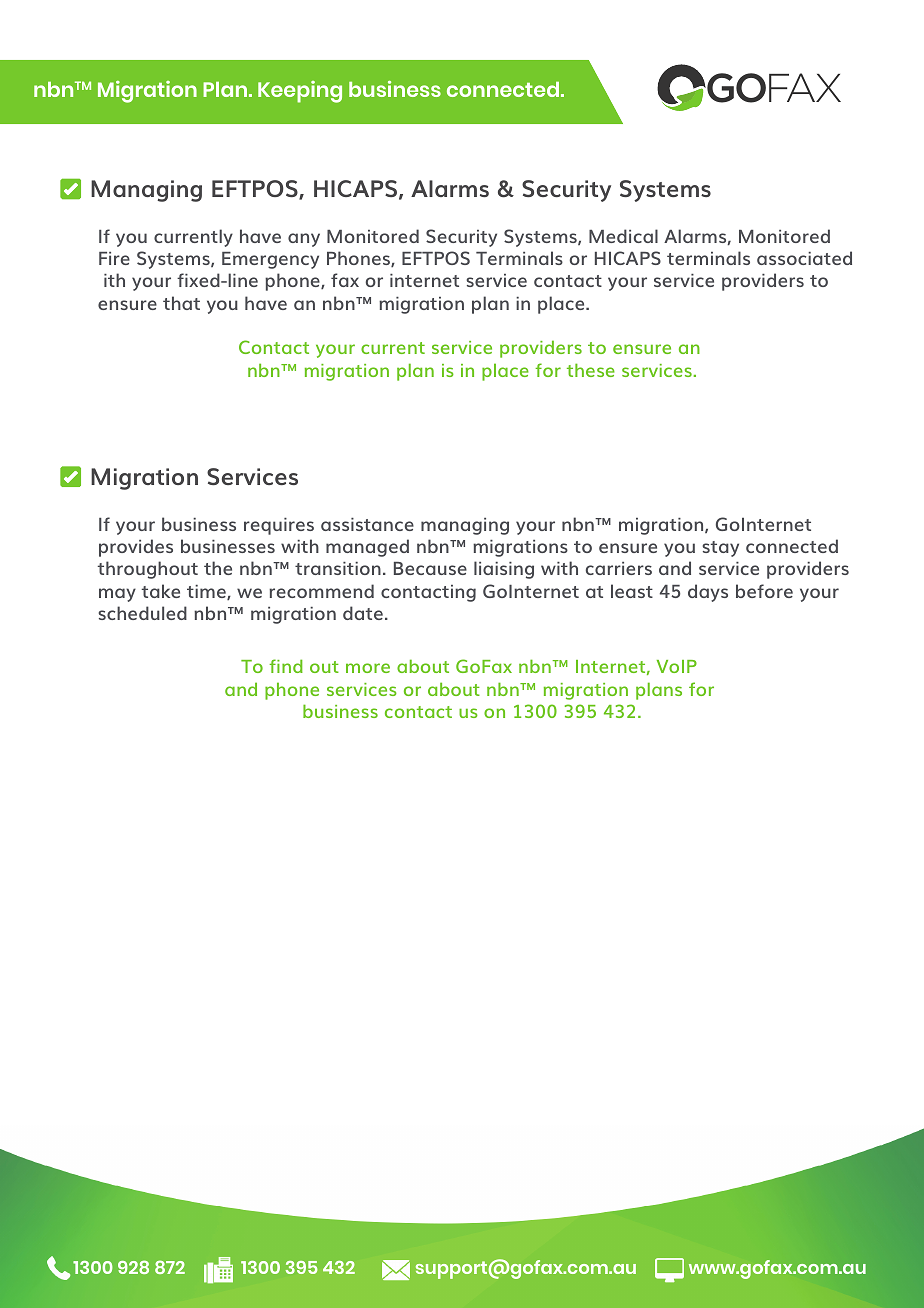 The height and width of the screenshot is (1308, 924). What do you see at coordinates (623, 236) in the screenshot?
I see `Medical` at bounding box center [623, 236].
